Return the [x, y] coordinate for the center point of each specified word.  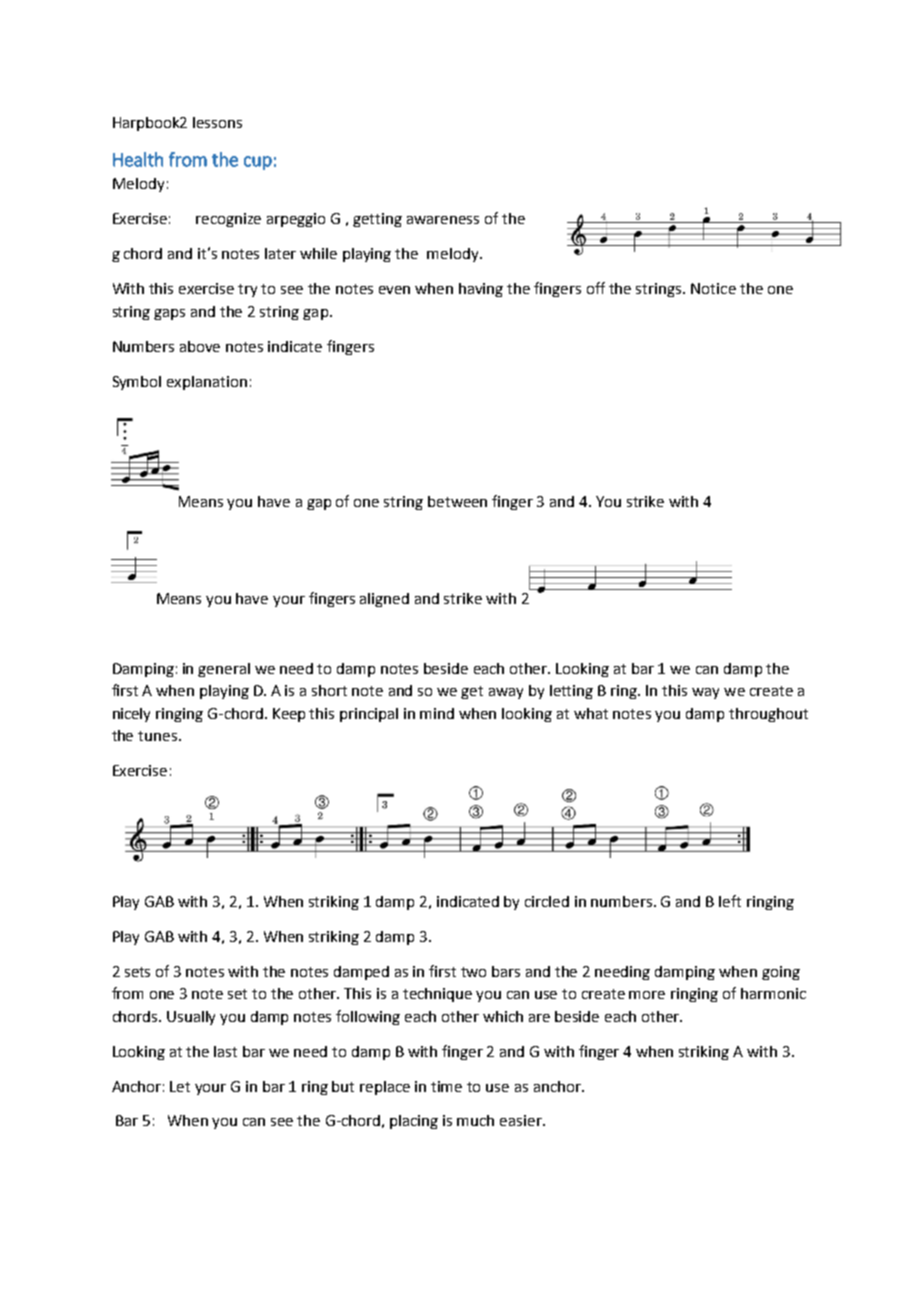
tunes [159, 736]
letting [571, 692]
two [473, 972]
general [224, 670]
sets [137, 972]
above [200, 346]
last [225, 1051]
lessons [217, 122]
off [596, 288]
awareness [443, 220]
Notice [713, 288]
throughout [768, 715]
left [730, 901]
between [457, 501]
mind [437, 713]
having [481, 290]
